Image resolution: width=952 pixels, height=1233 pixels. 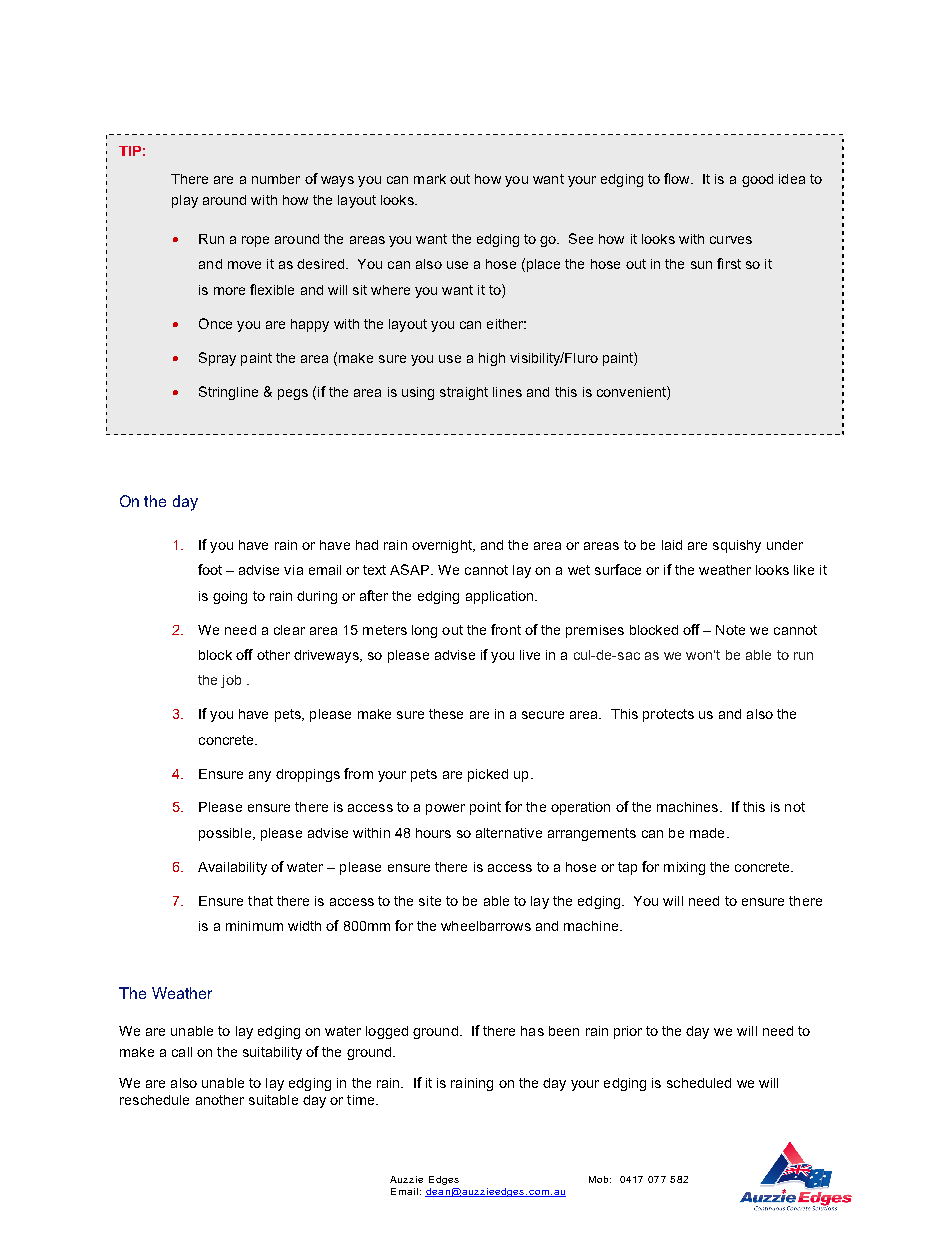 What do you see at coordinates (272, 1053) in the screenshot?
I see `suitability` at bounding box center [272, 1053].
